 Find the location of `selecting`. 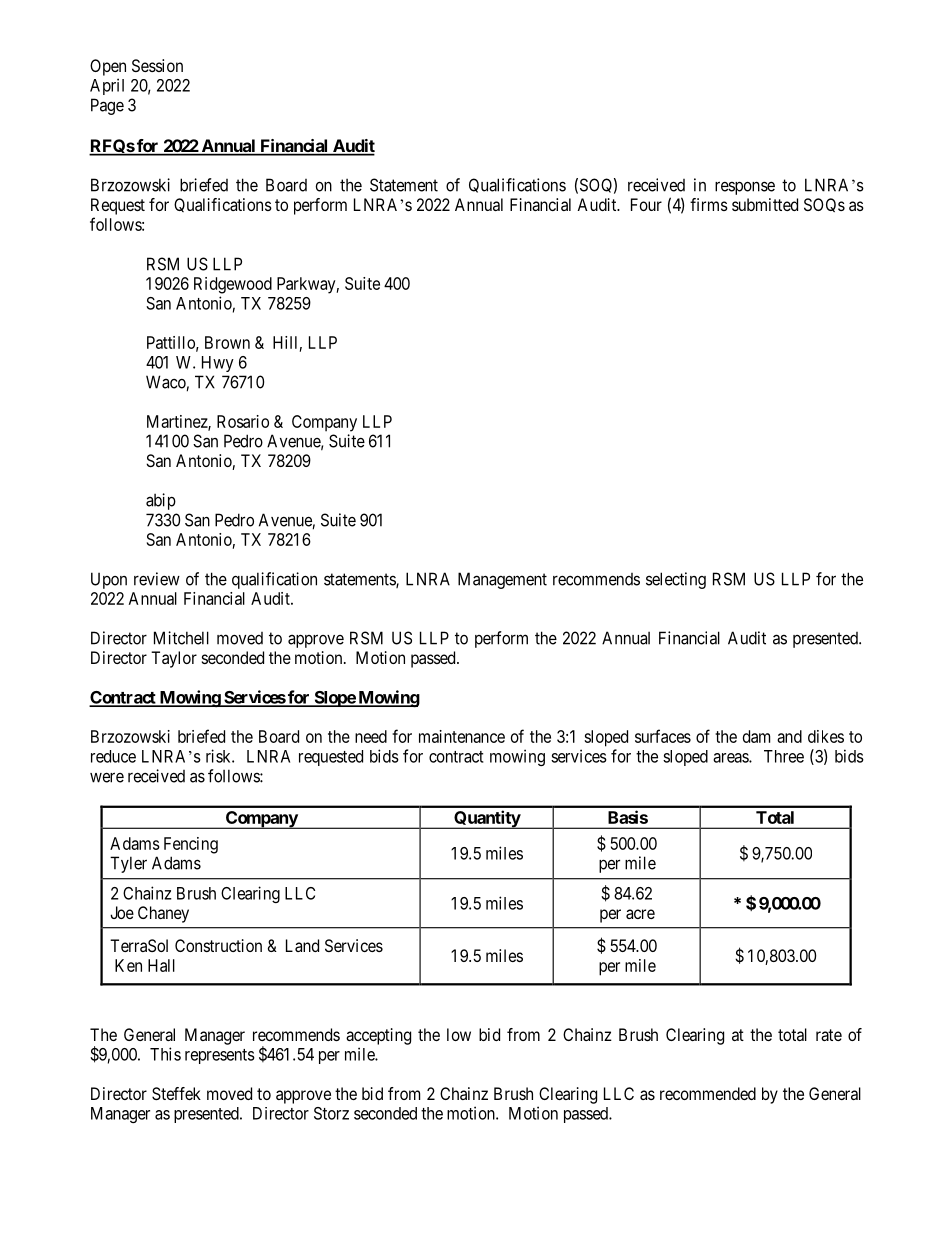

selecting is located at coordinates (676, 580).
